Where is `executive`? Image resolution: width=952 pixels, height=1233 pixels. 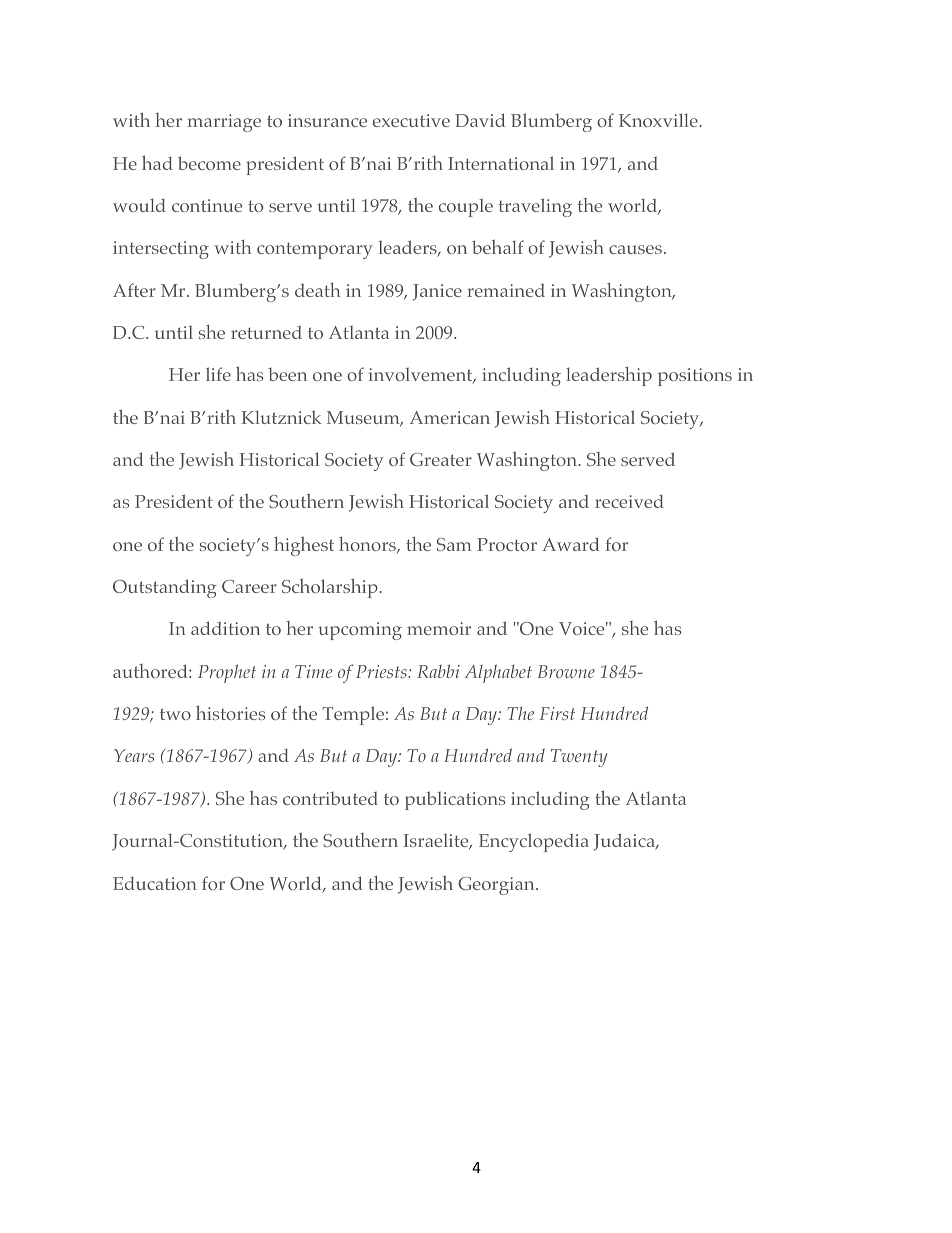 executive is located at coordinates (411, 120).
